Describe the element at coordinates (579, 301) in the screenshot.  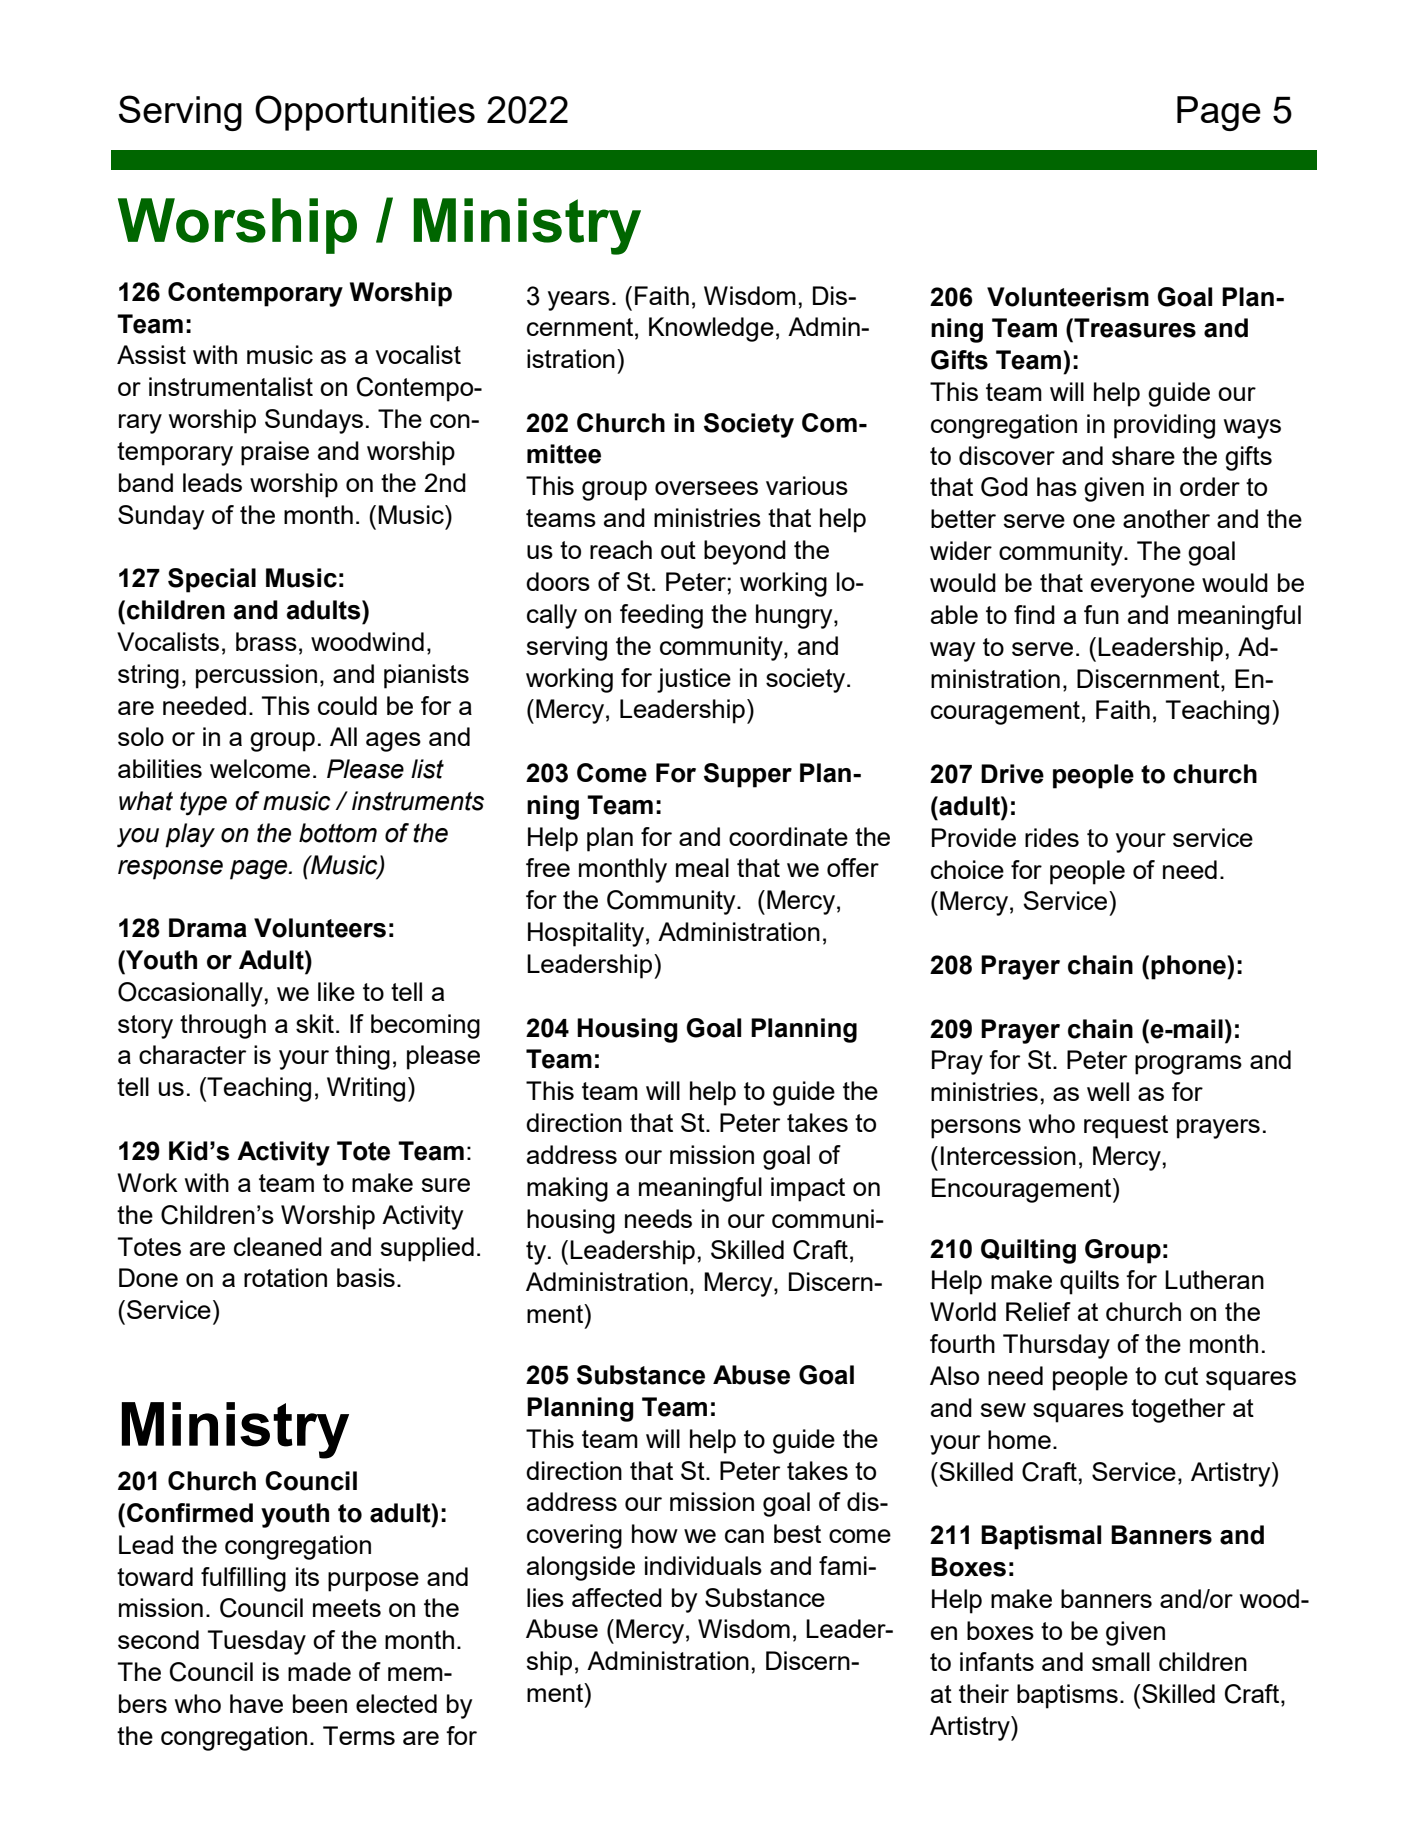
I see `years` at that location.
